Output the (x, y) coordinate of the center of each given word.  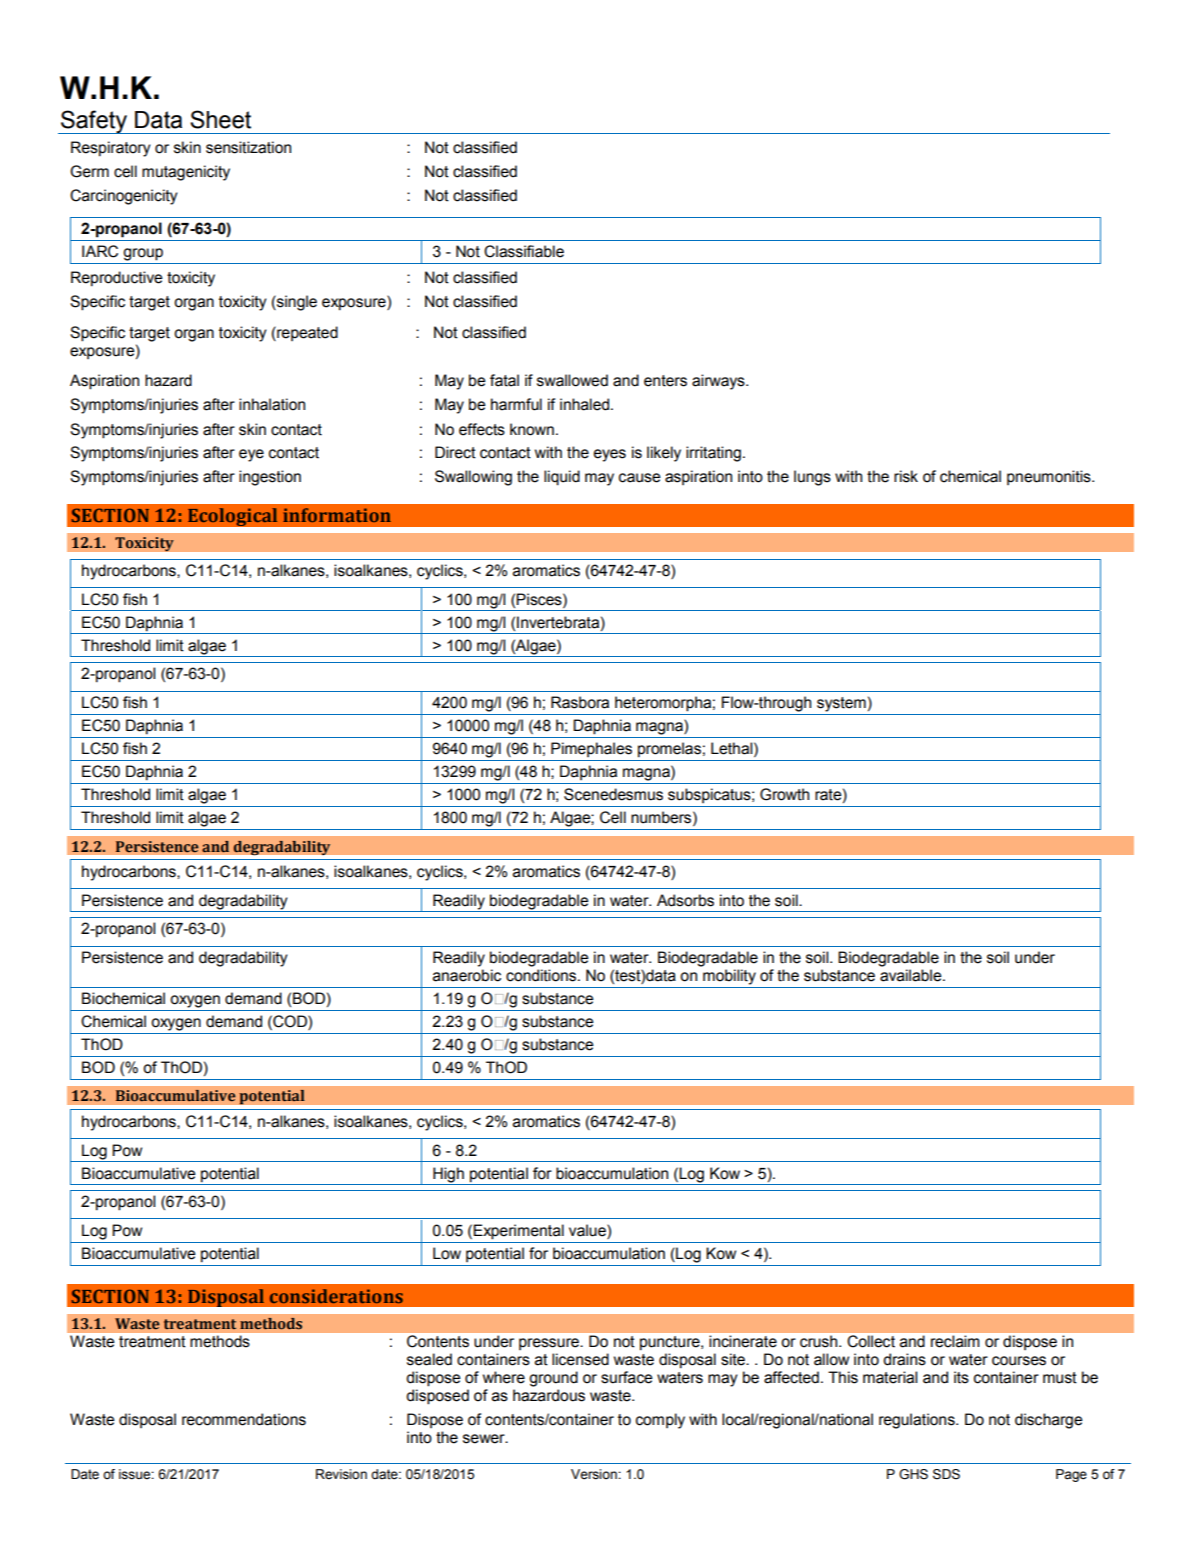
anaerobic (467, 975)
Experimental (518, 1232)
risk (906, 476)
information (337, 515)
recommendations (244, 1419)
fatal (504, 380)
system (841, 704)
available (912, 975)
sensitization (248, 147)
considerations (336, 1296)
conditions (542, 975)
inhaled (586, 404)
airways (719, 382)
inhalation (272, 404)
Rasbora (580, 702)
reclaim (955, 1341)
